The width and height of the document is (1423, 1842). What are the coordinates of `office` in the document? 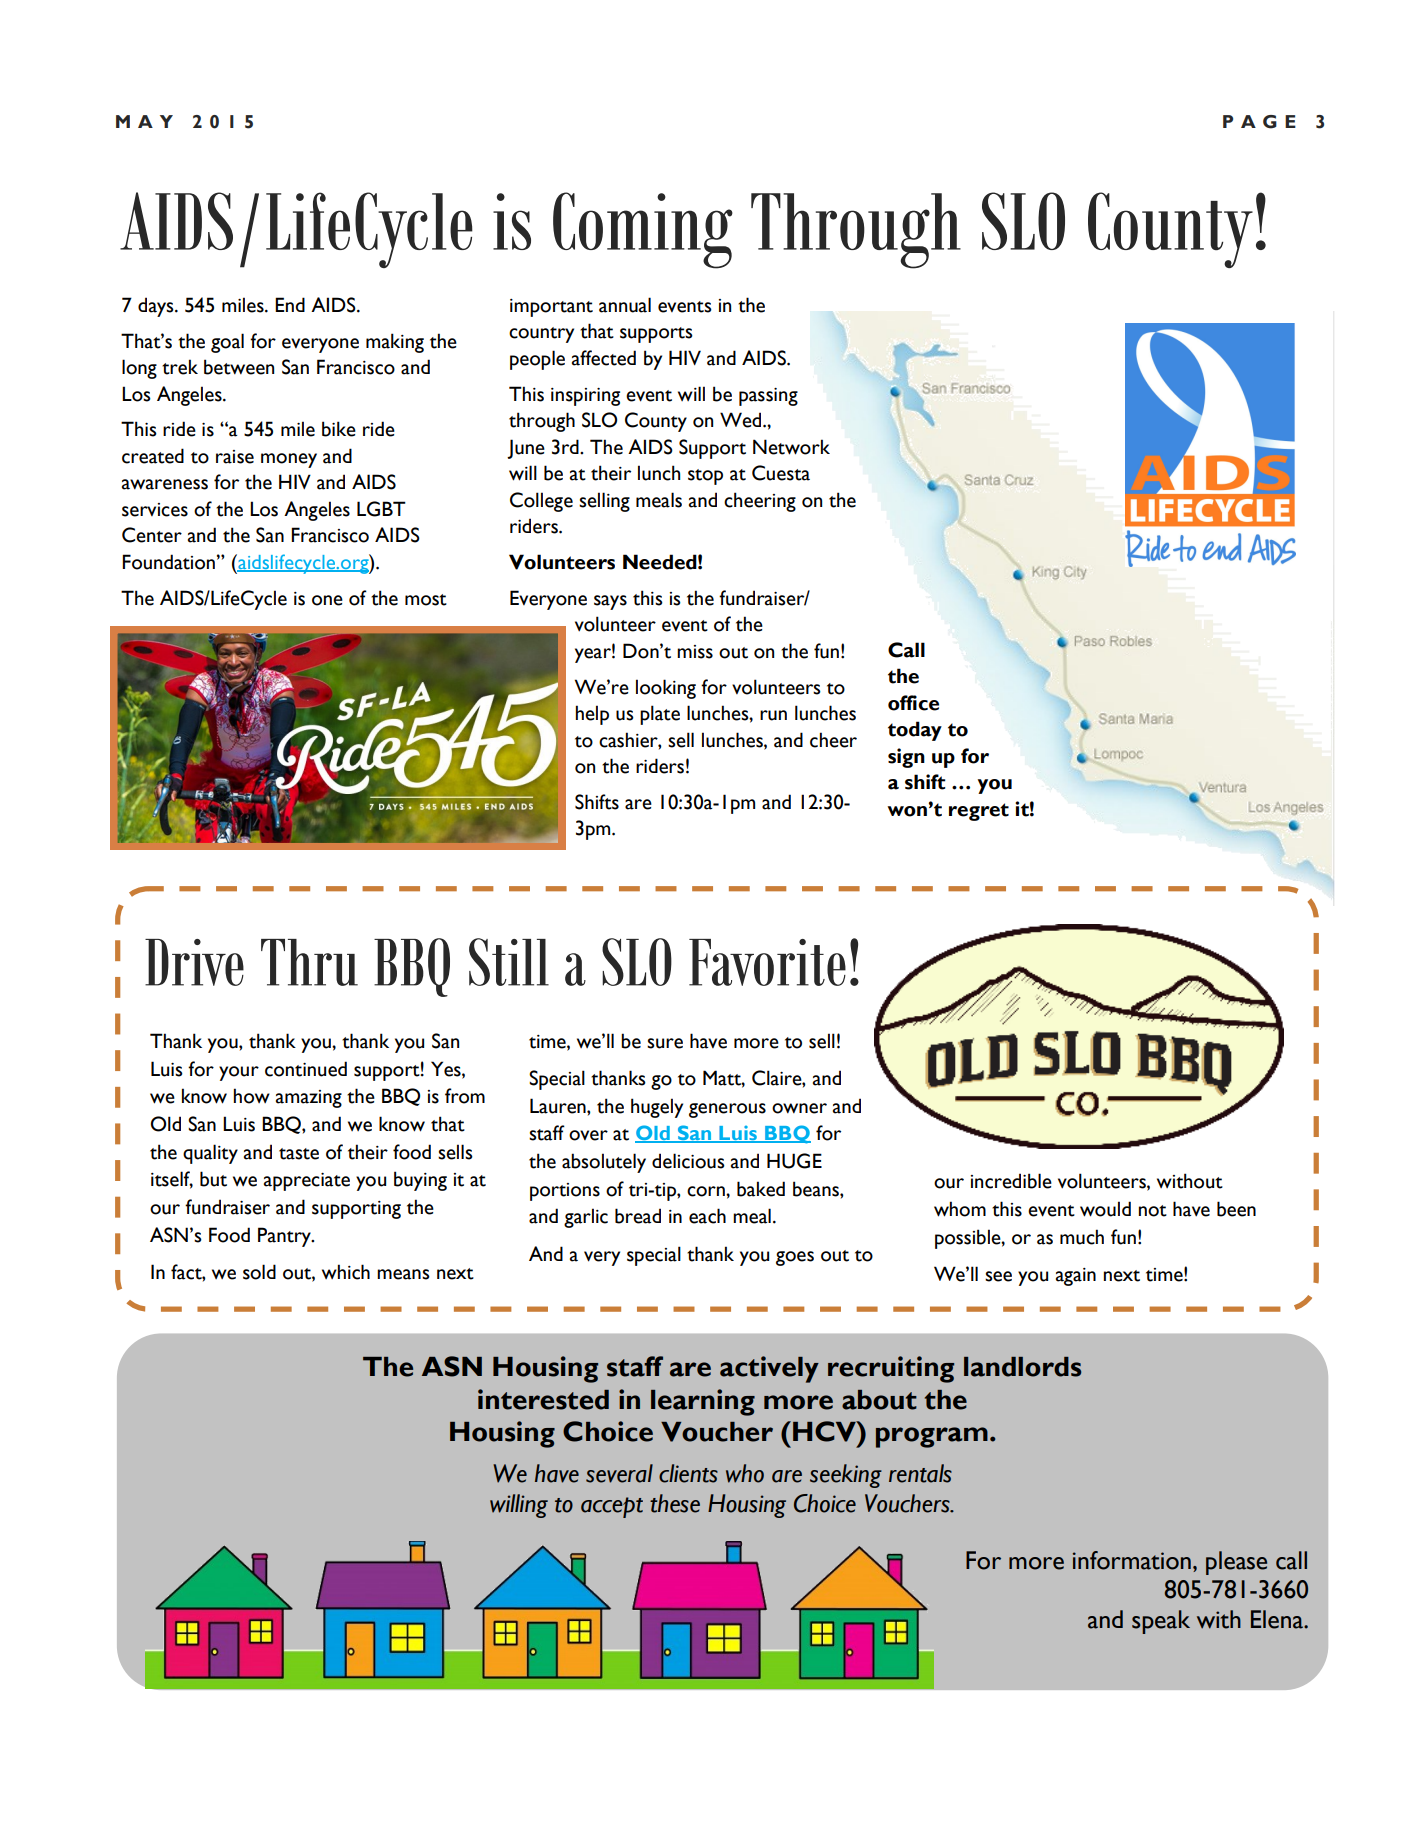 It's located at (913, 703).
